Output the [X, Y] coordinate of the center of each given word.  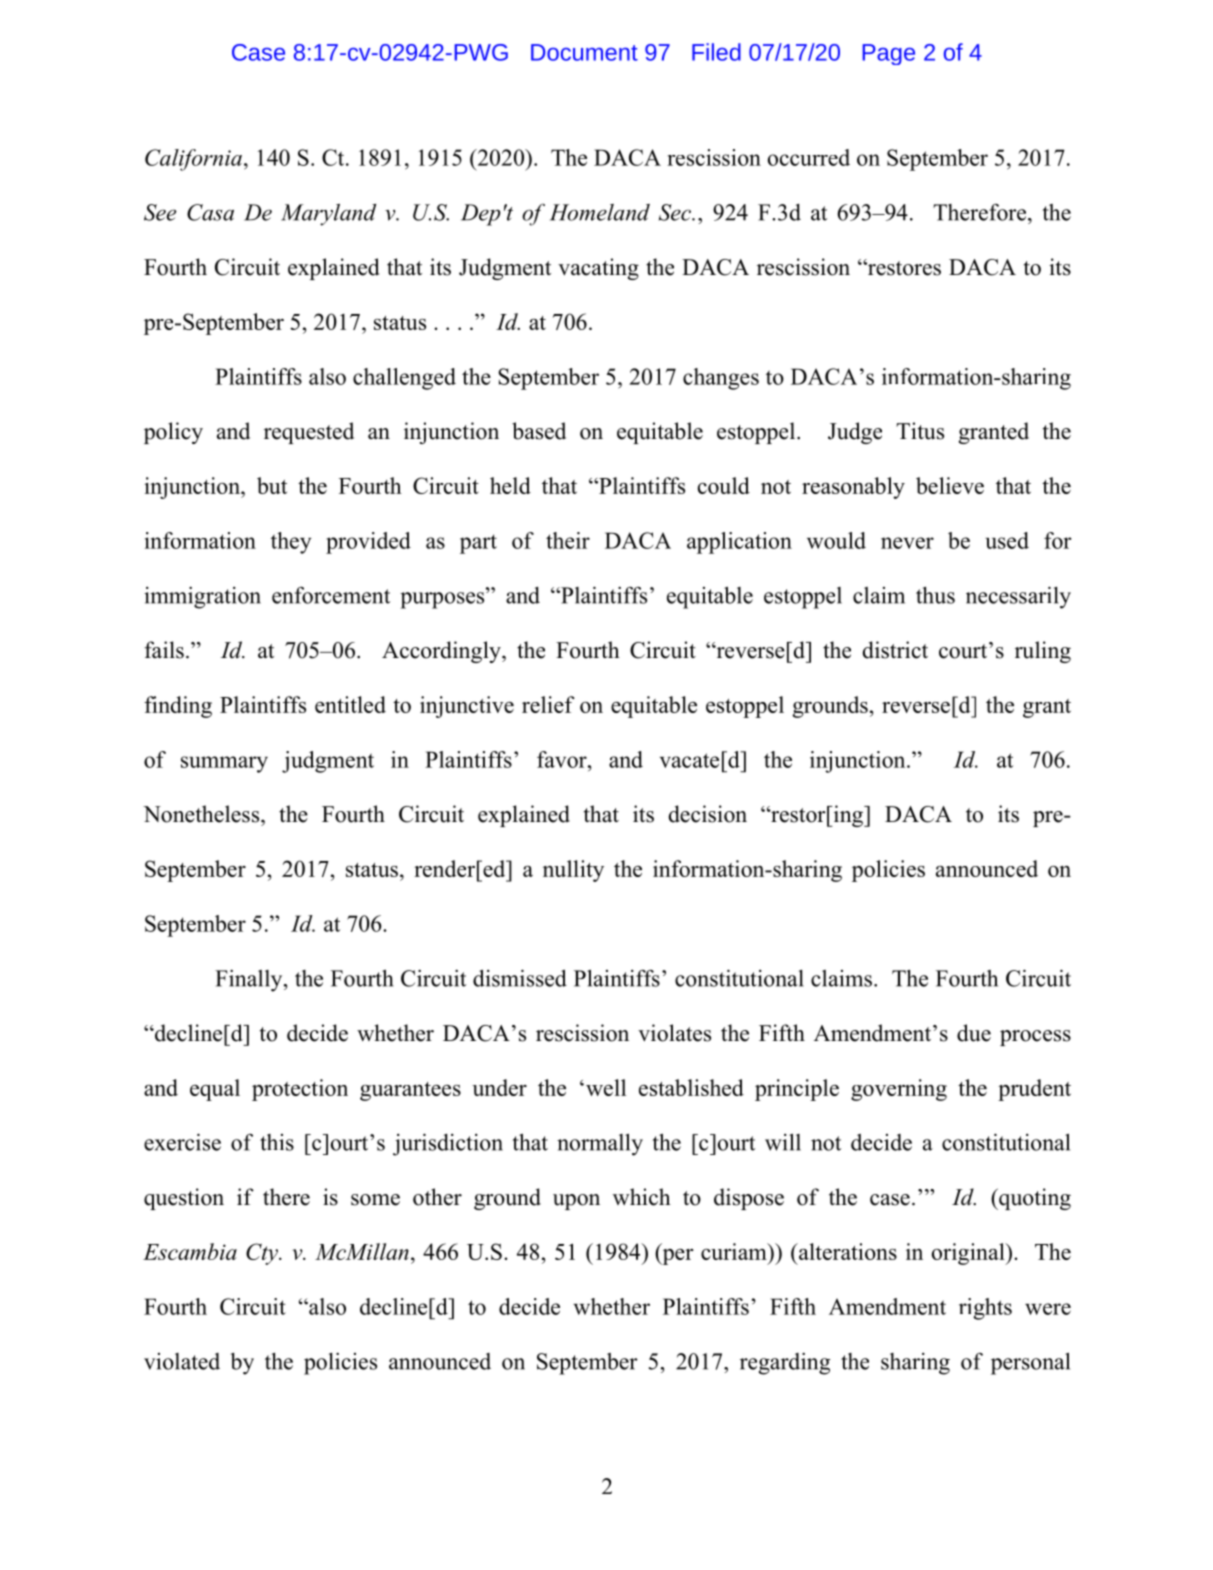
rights [985, 1309]
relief [548, 704]
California [193, 160]
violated [182, 1361]
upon [576, 1202]
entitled [350, 704]
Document [584, 52]
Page [888, 54]
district [895, 650]
